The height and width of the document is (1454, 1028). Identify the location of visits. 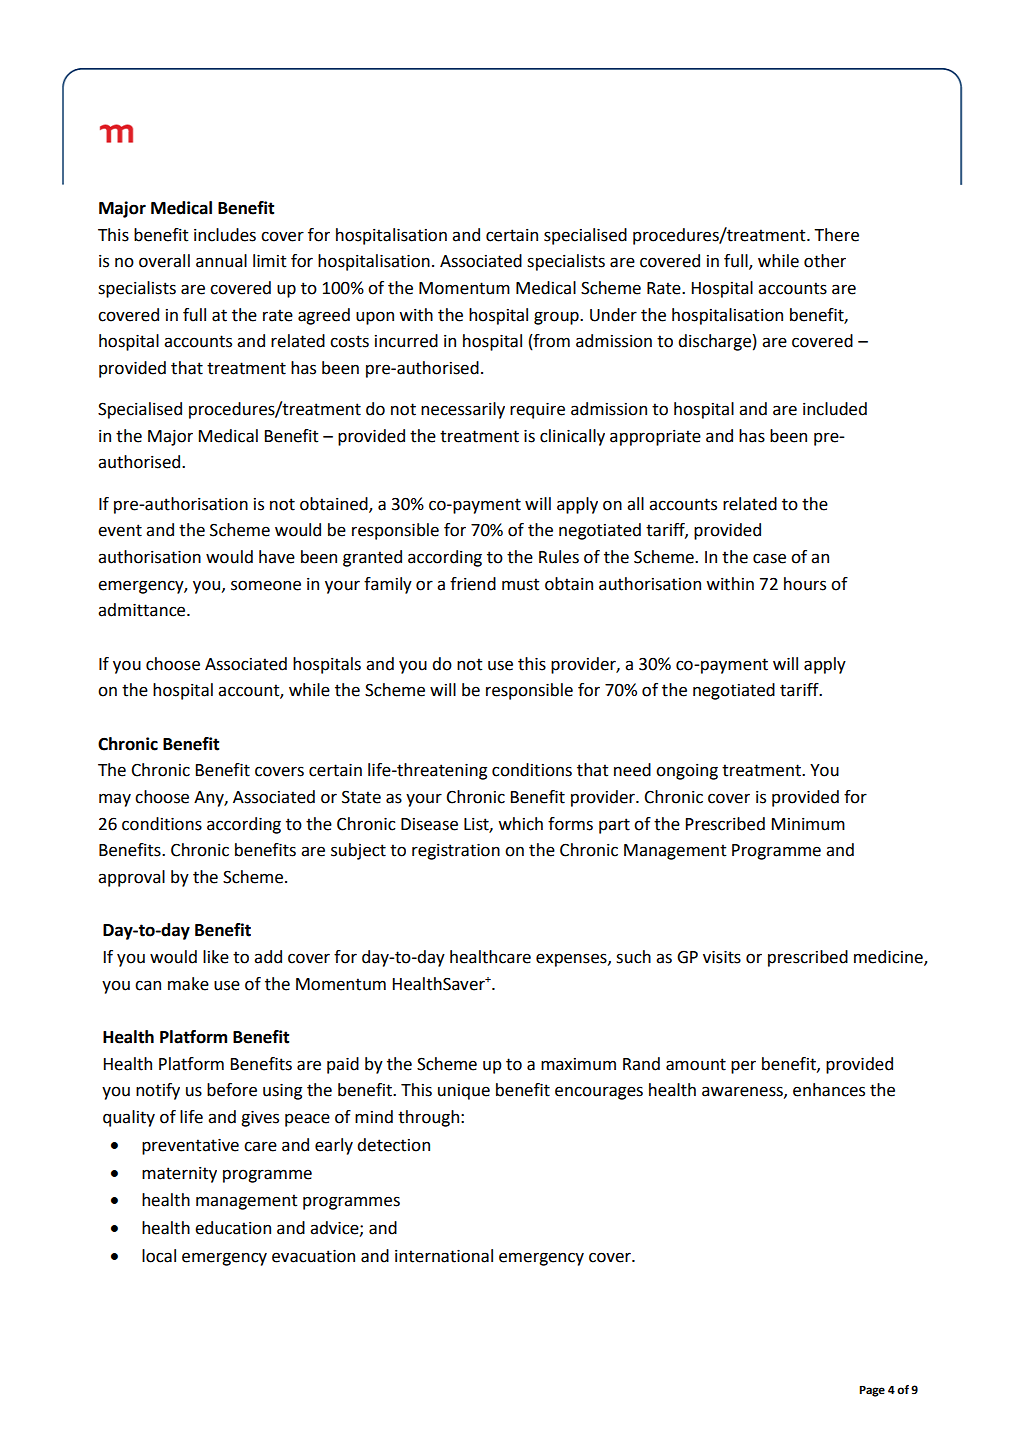
(722, 957).
